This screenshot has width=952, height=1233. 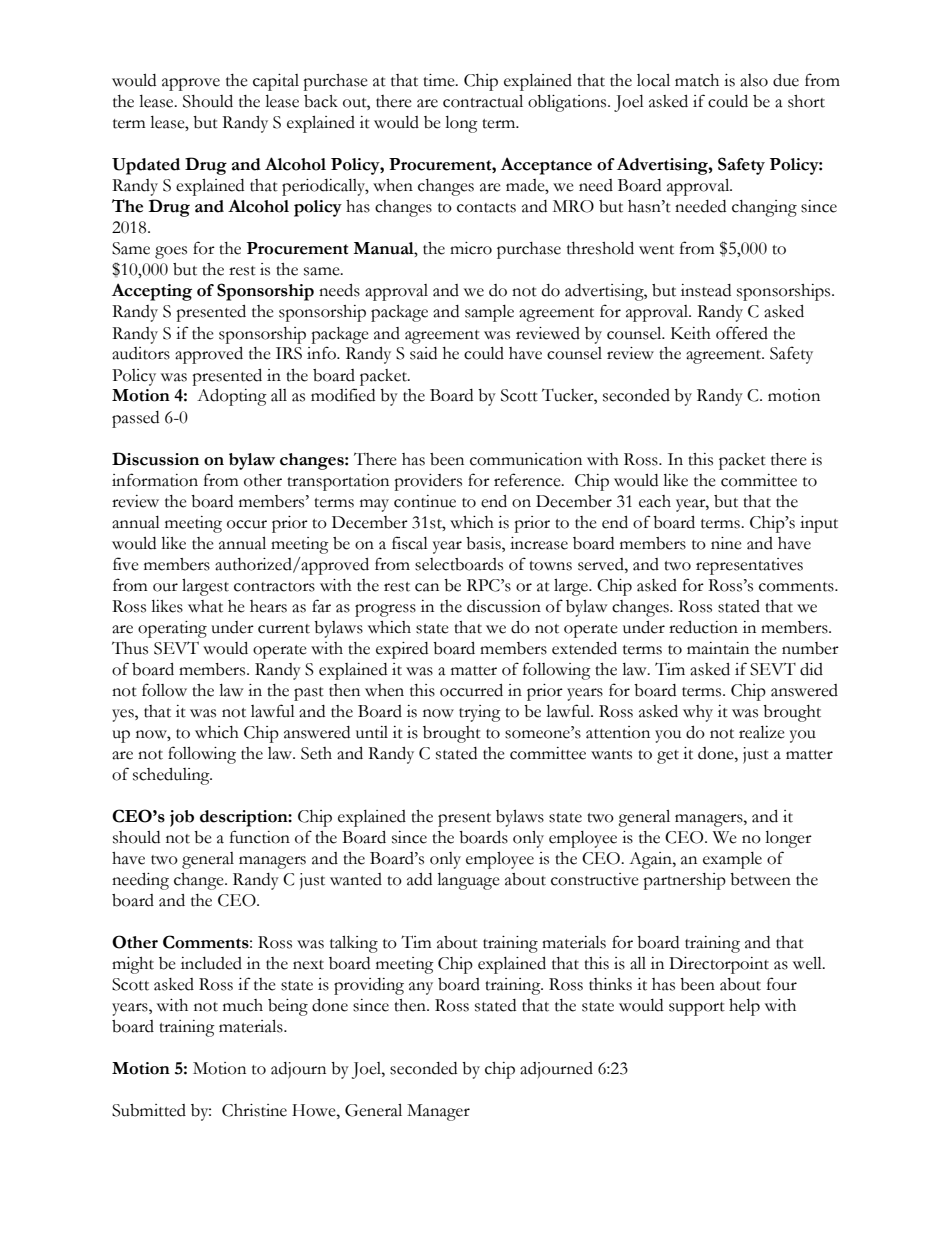 What do you see at coordinates (254, 1110) in the screenshot?
I see `Christine` at bounding box center [254, 1110].
